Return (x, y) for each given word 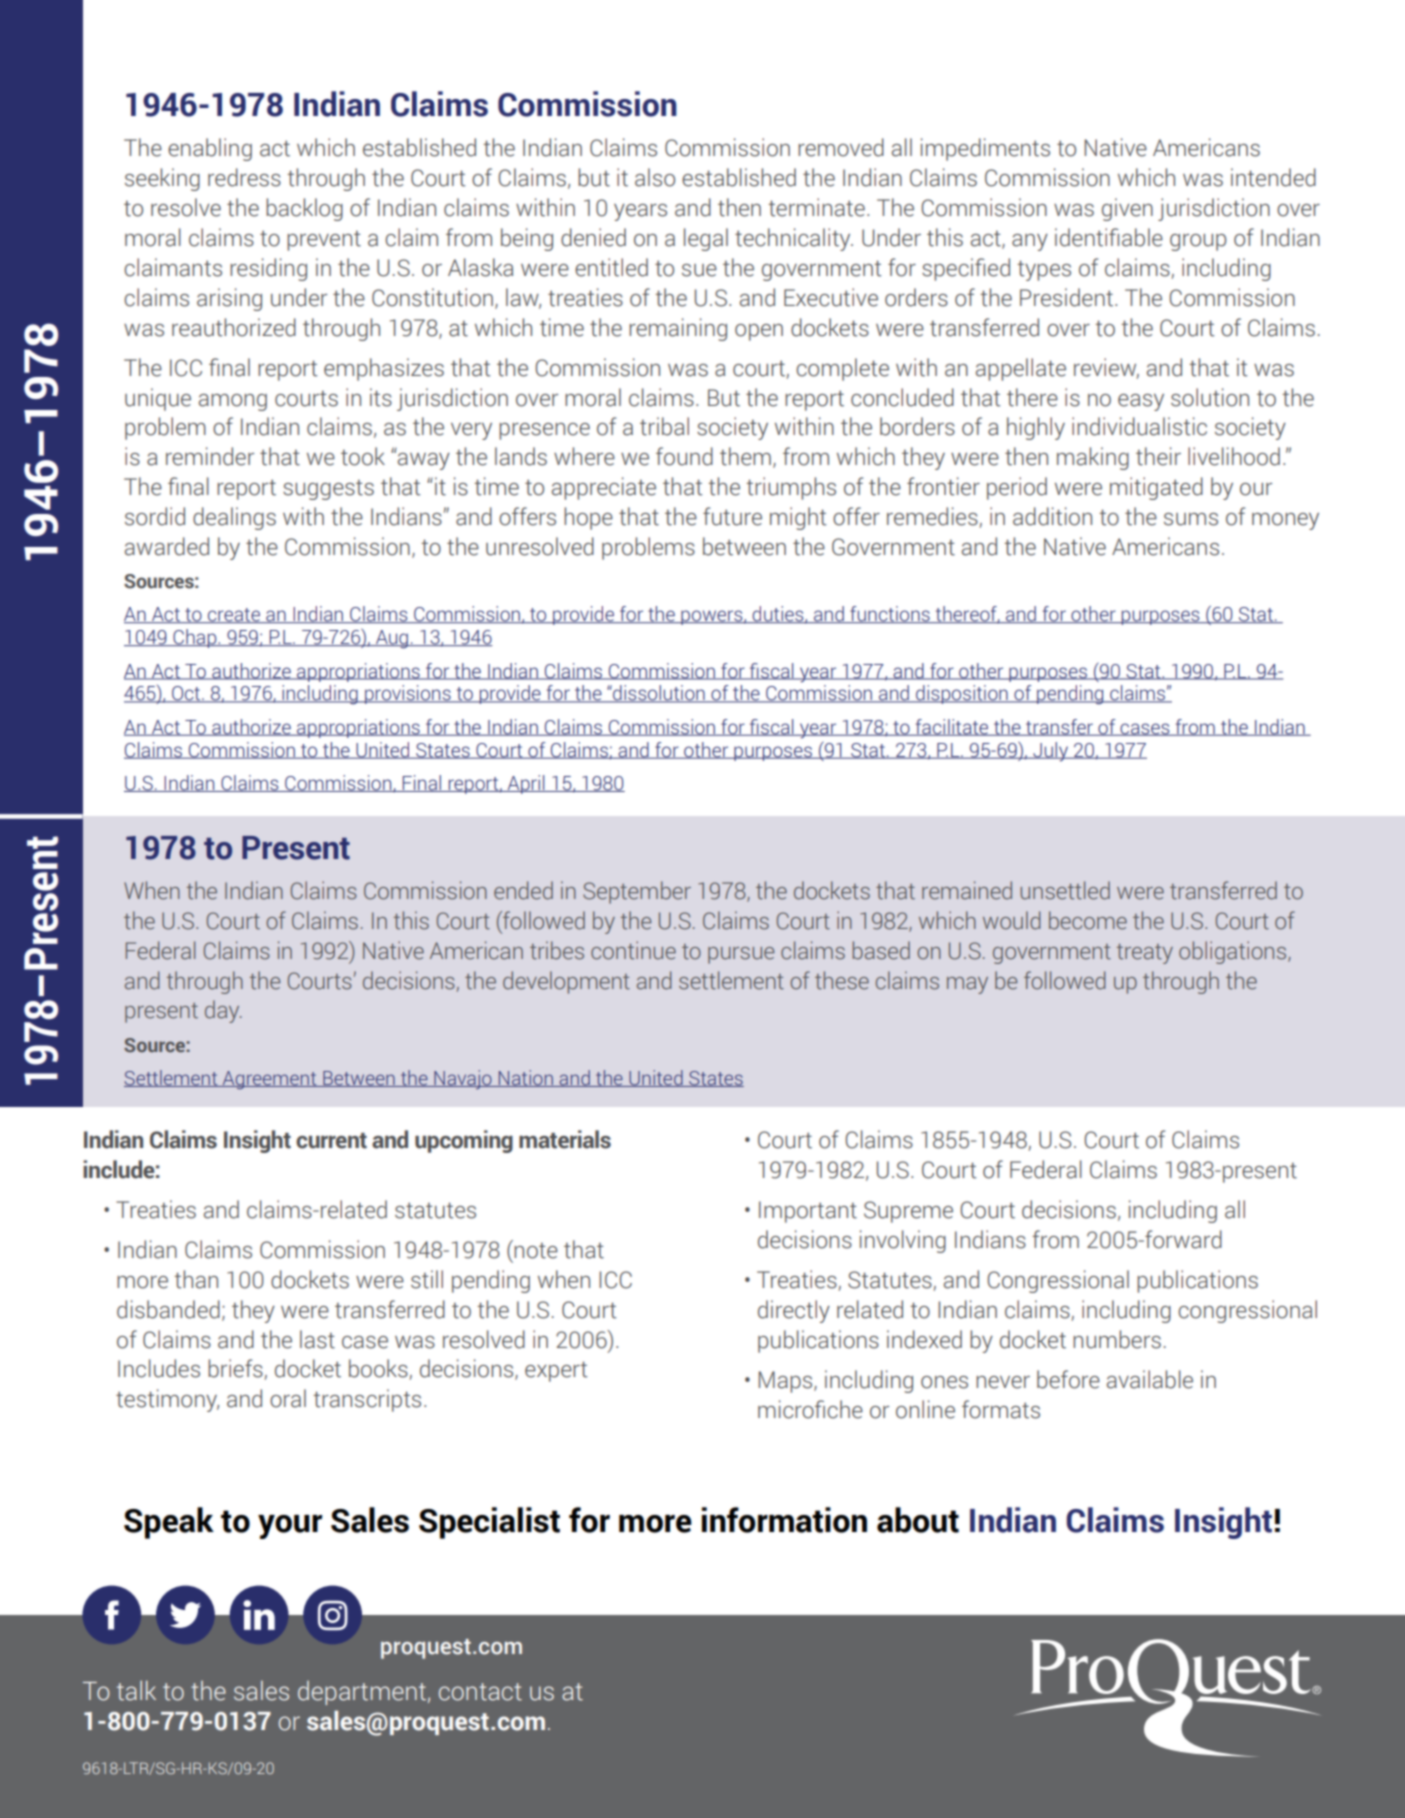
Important (808, 1212)
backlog (304, 209)
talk (136, 1690)
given (1127, 209)
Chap (195, 638)
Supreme (908, 1212)
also (655, 177)
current (331, 1141)
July (1050, 752)
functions (890, 614)
